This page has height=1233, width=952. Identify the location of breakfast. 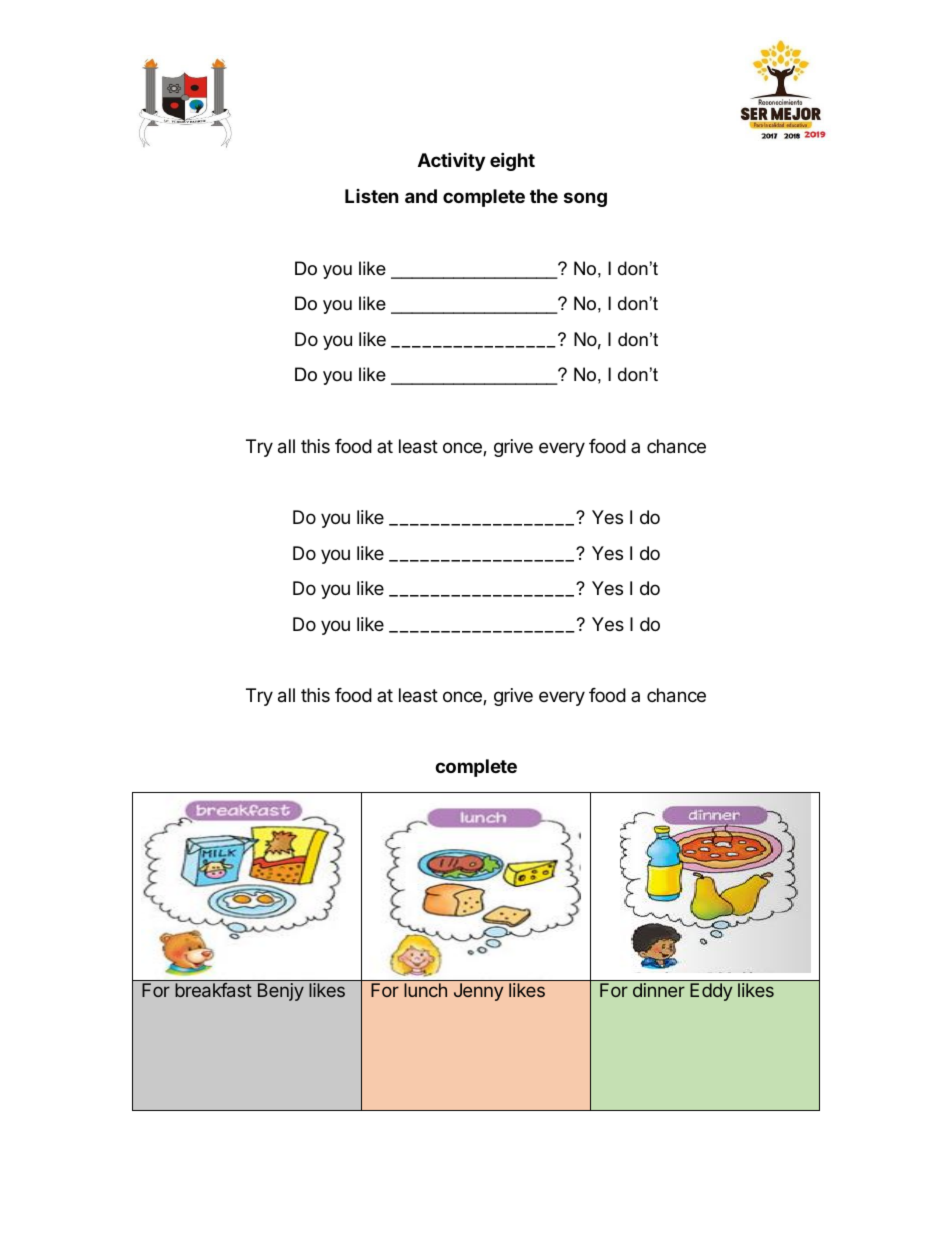
(213, 990).
